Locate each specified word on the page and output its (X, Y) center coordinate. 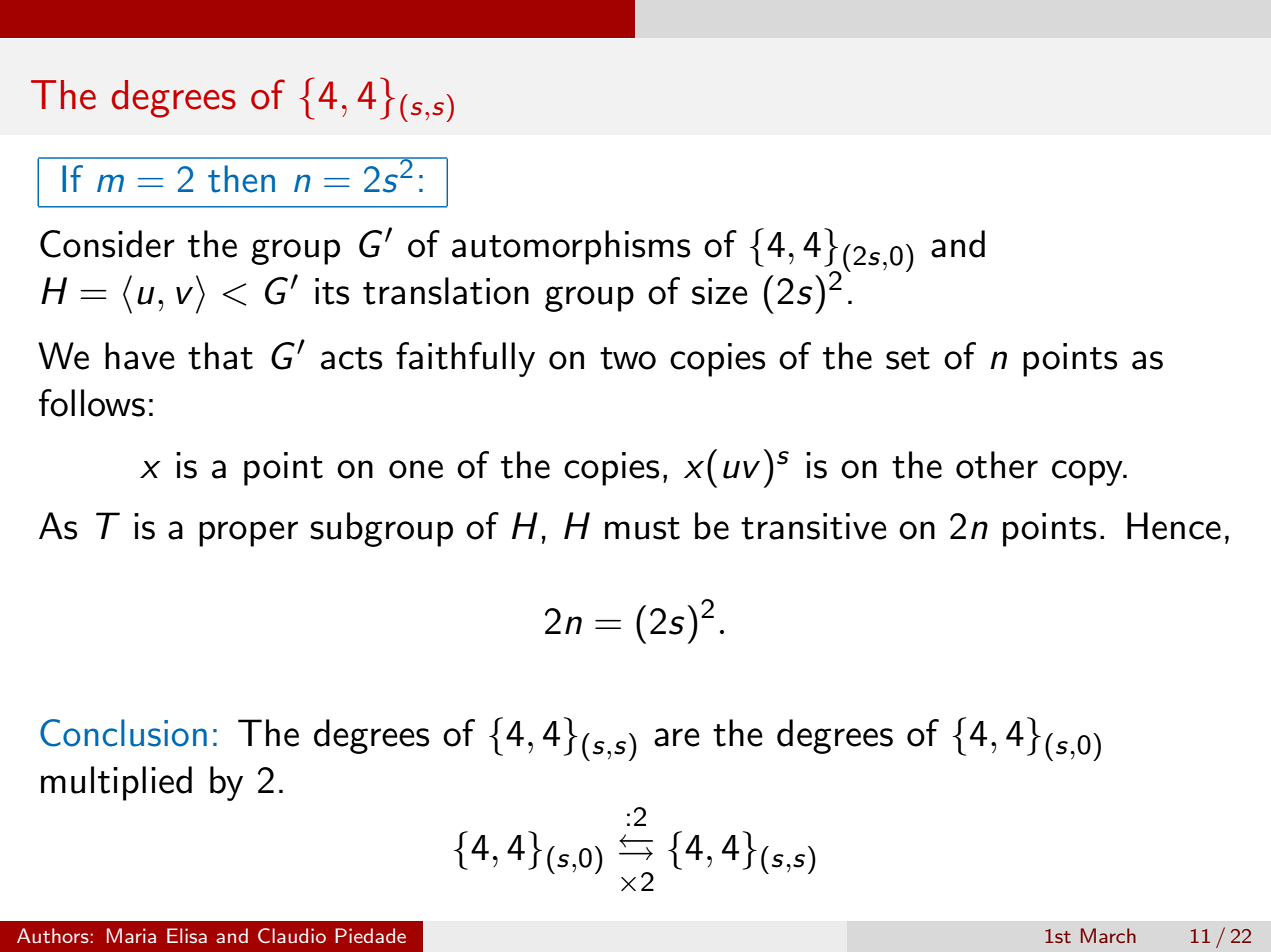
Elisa (187, 935)
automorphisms (571, 247)
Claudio (292, 935)
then (241, 179)
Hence (1174, 526)
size (720, 291)
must (642, 528)
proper (248, 534)
